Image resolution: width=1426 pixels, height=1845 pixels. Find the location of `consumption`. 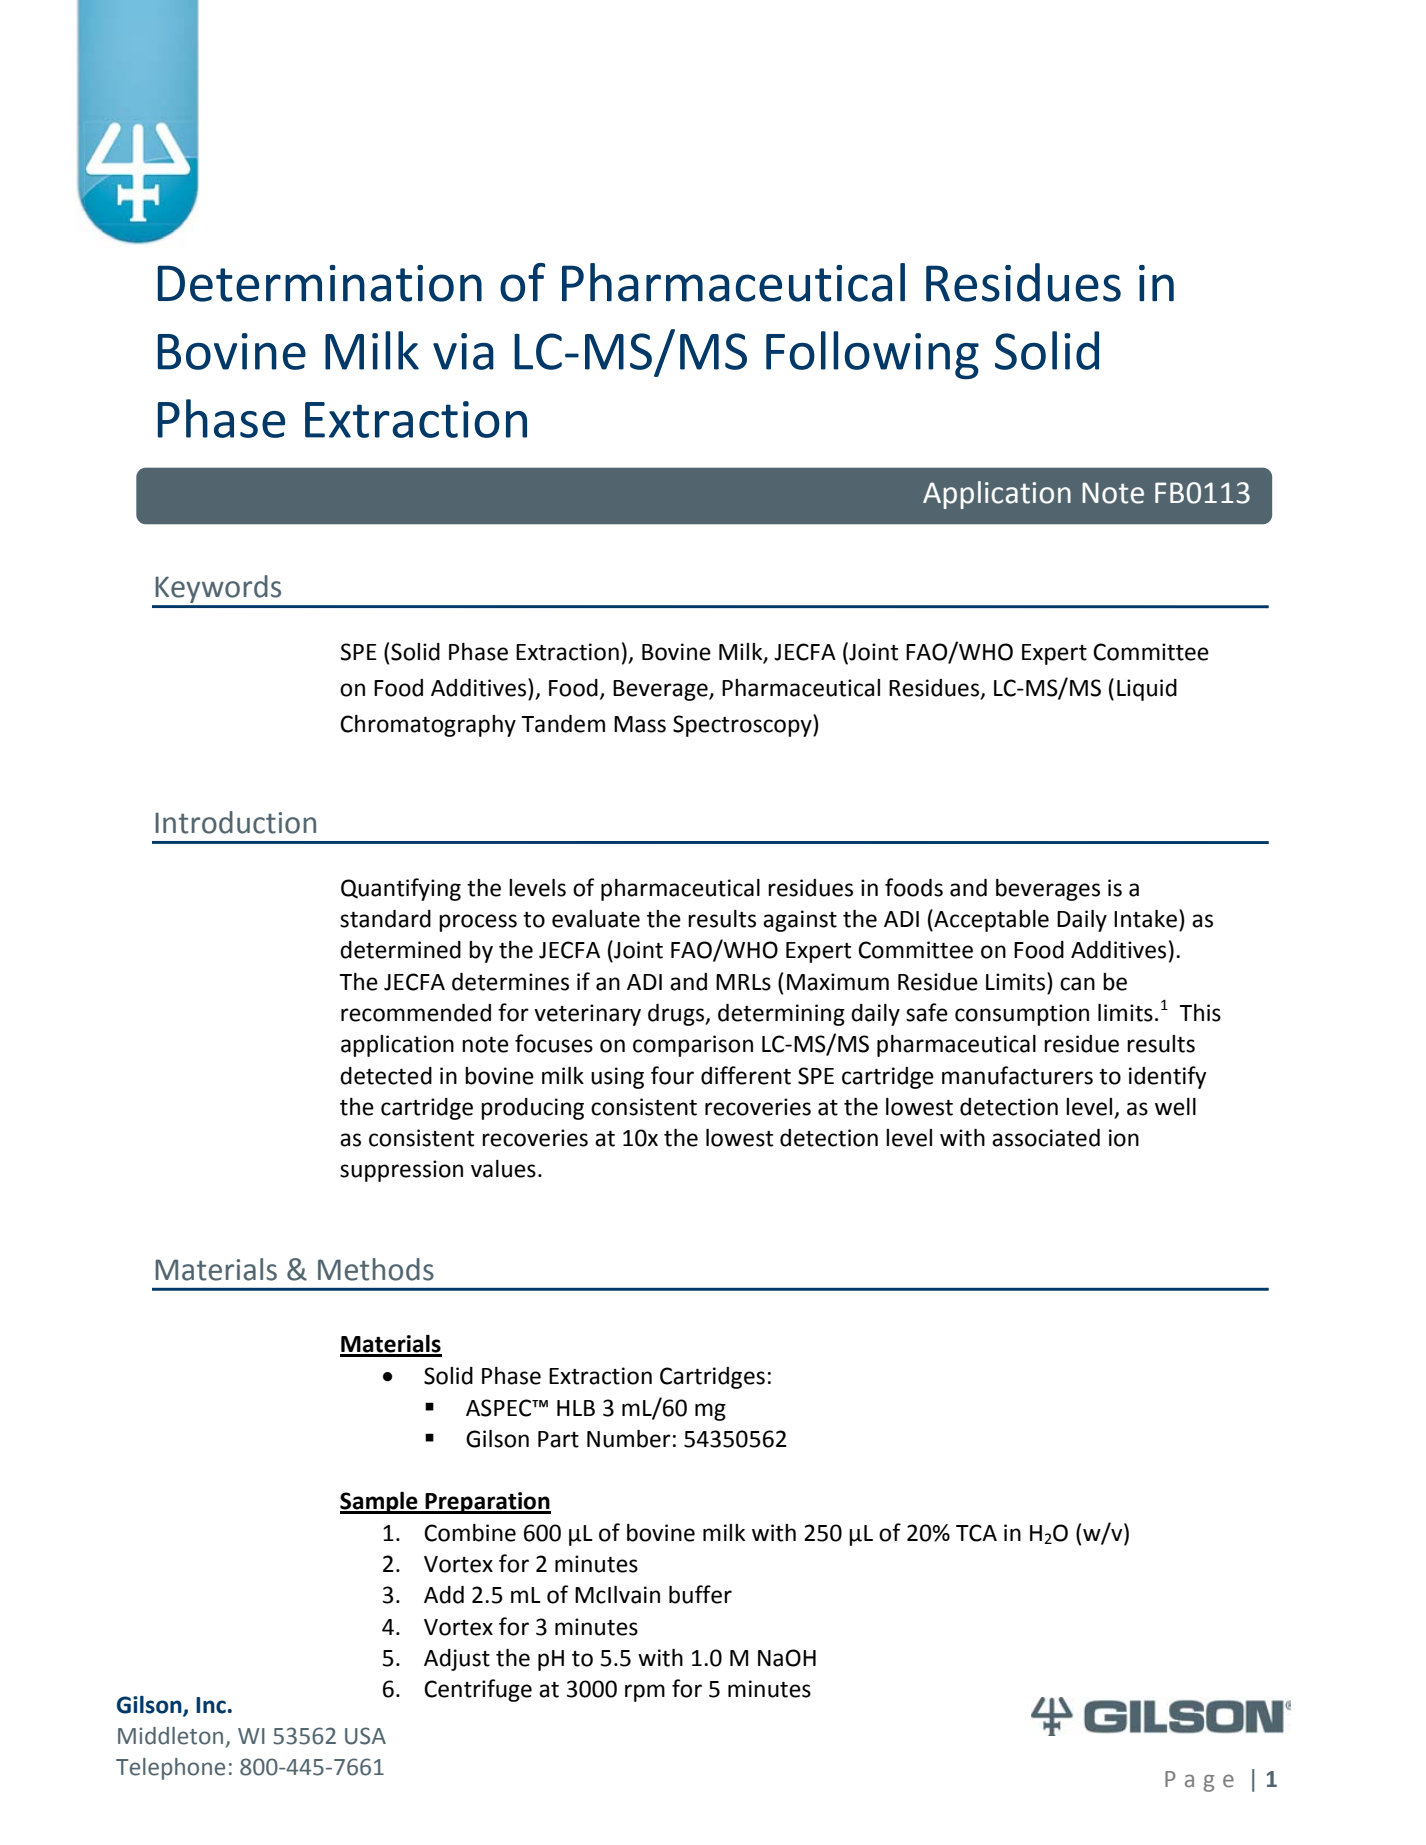

consumption is located at coordinates (1022, 1015).
